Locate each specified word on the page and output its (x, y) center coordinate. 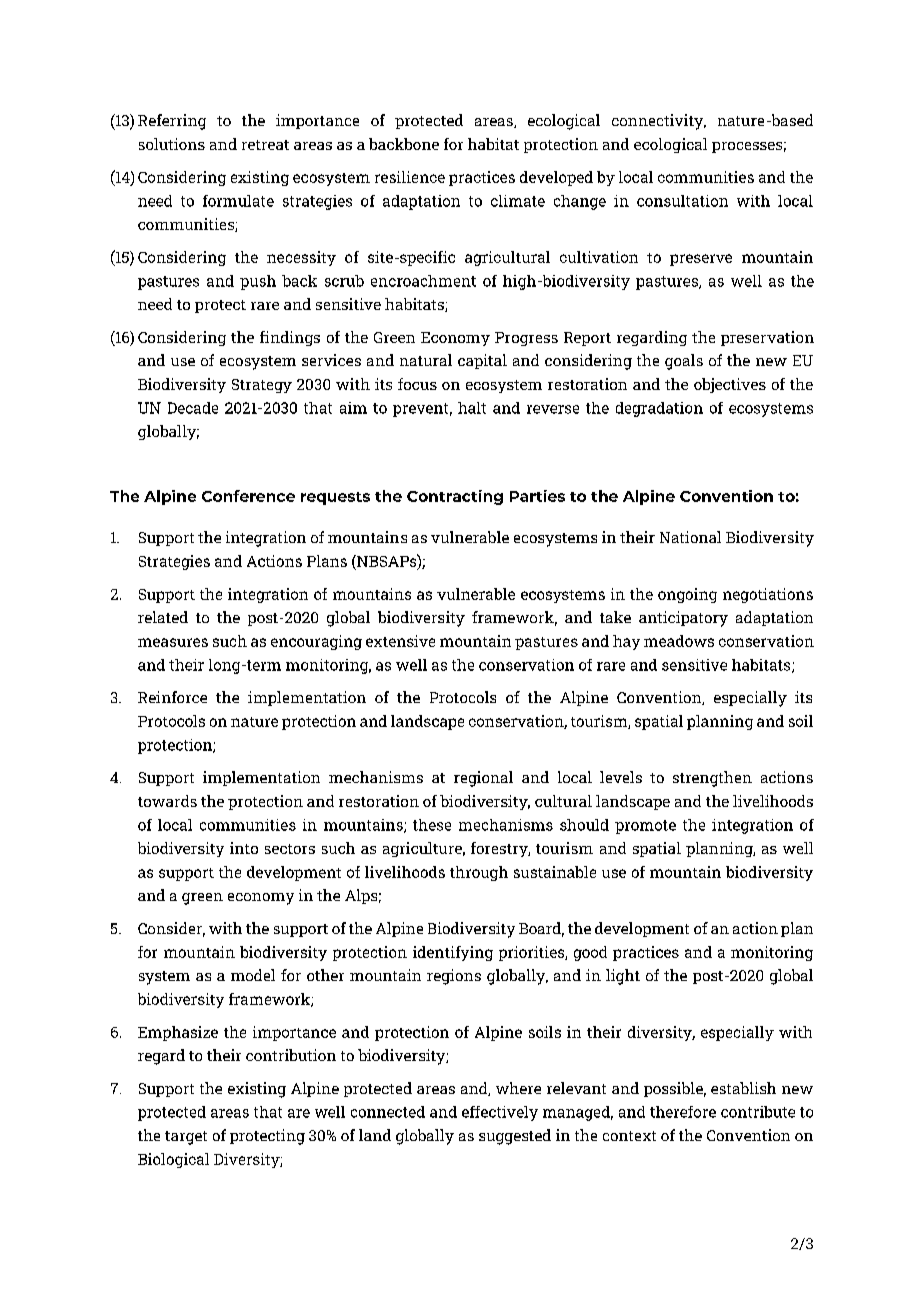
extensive (400, 641)
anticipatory (683, 619)
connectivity (659, 122)
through (479, 873)
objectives (730, 385)
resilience (410, 177)
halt (472, 408)
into (244, 848)
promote (645, 827)
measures (173, 642)
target (186, 1138)
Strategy (262, 386)
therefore (683, 1112)
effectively (500, 1113)
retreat (265, 145)
